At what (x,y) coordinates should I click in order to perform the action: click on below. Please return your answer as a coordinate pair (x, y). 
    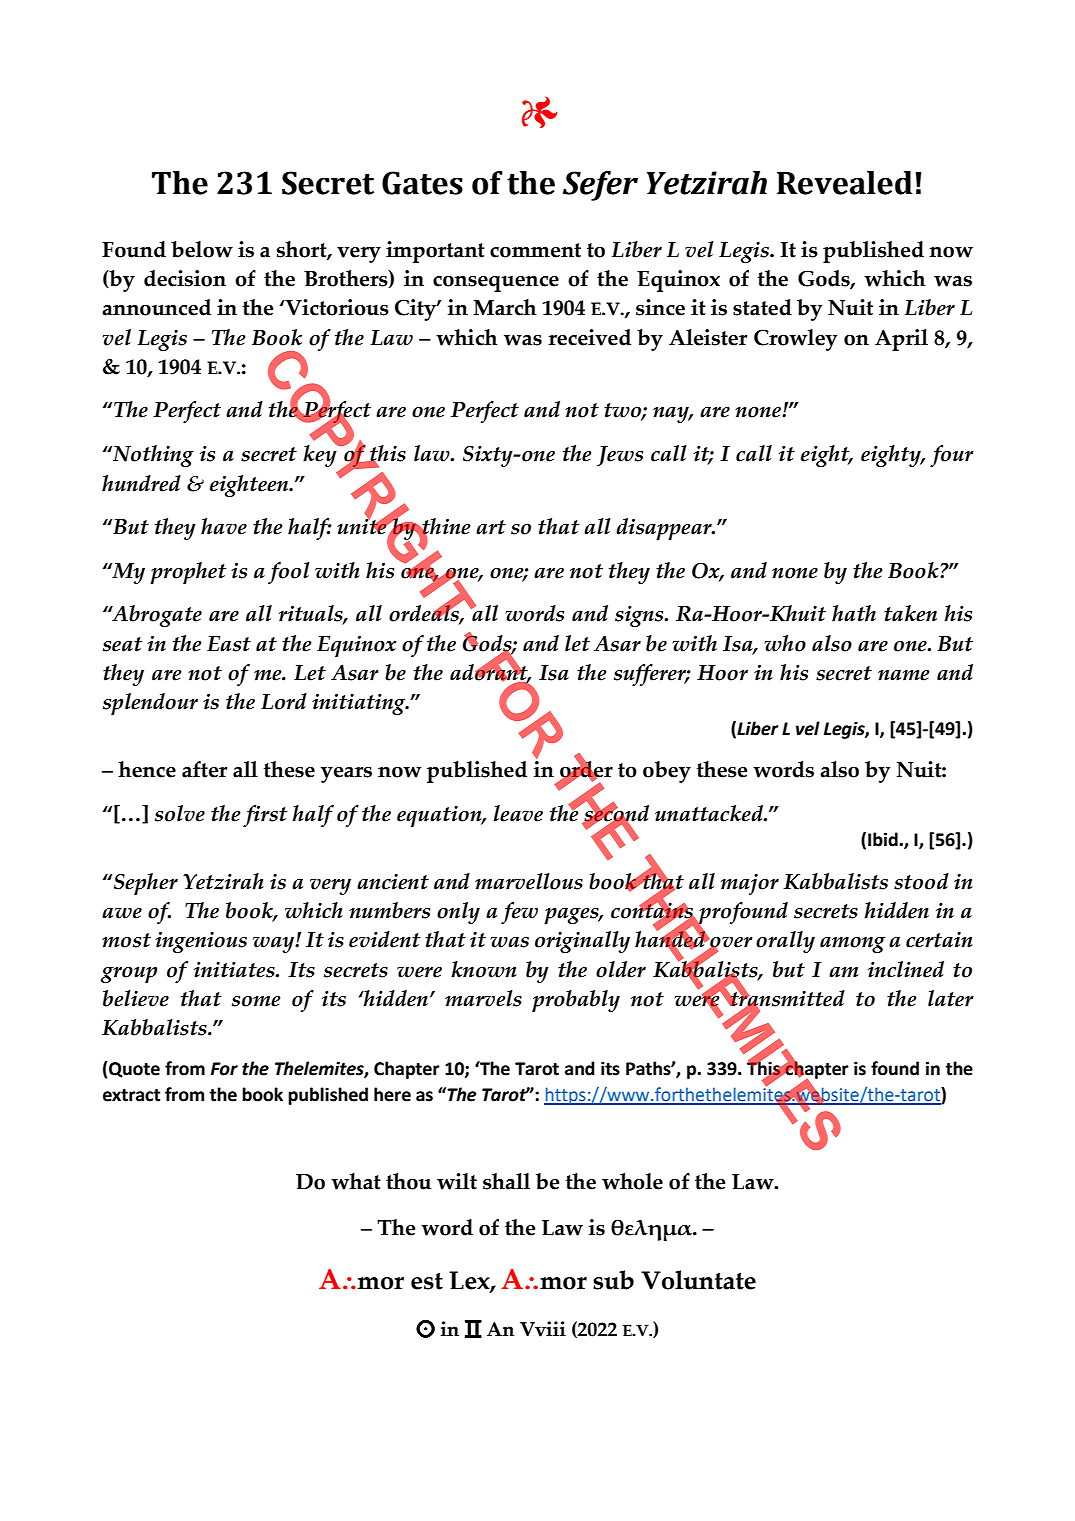
    Looking at the image, I should click on (202, 249).
